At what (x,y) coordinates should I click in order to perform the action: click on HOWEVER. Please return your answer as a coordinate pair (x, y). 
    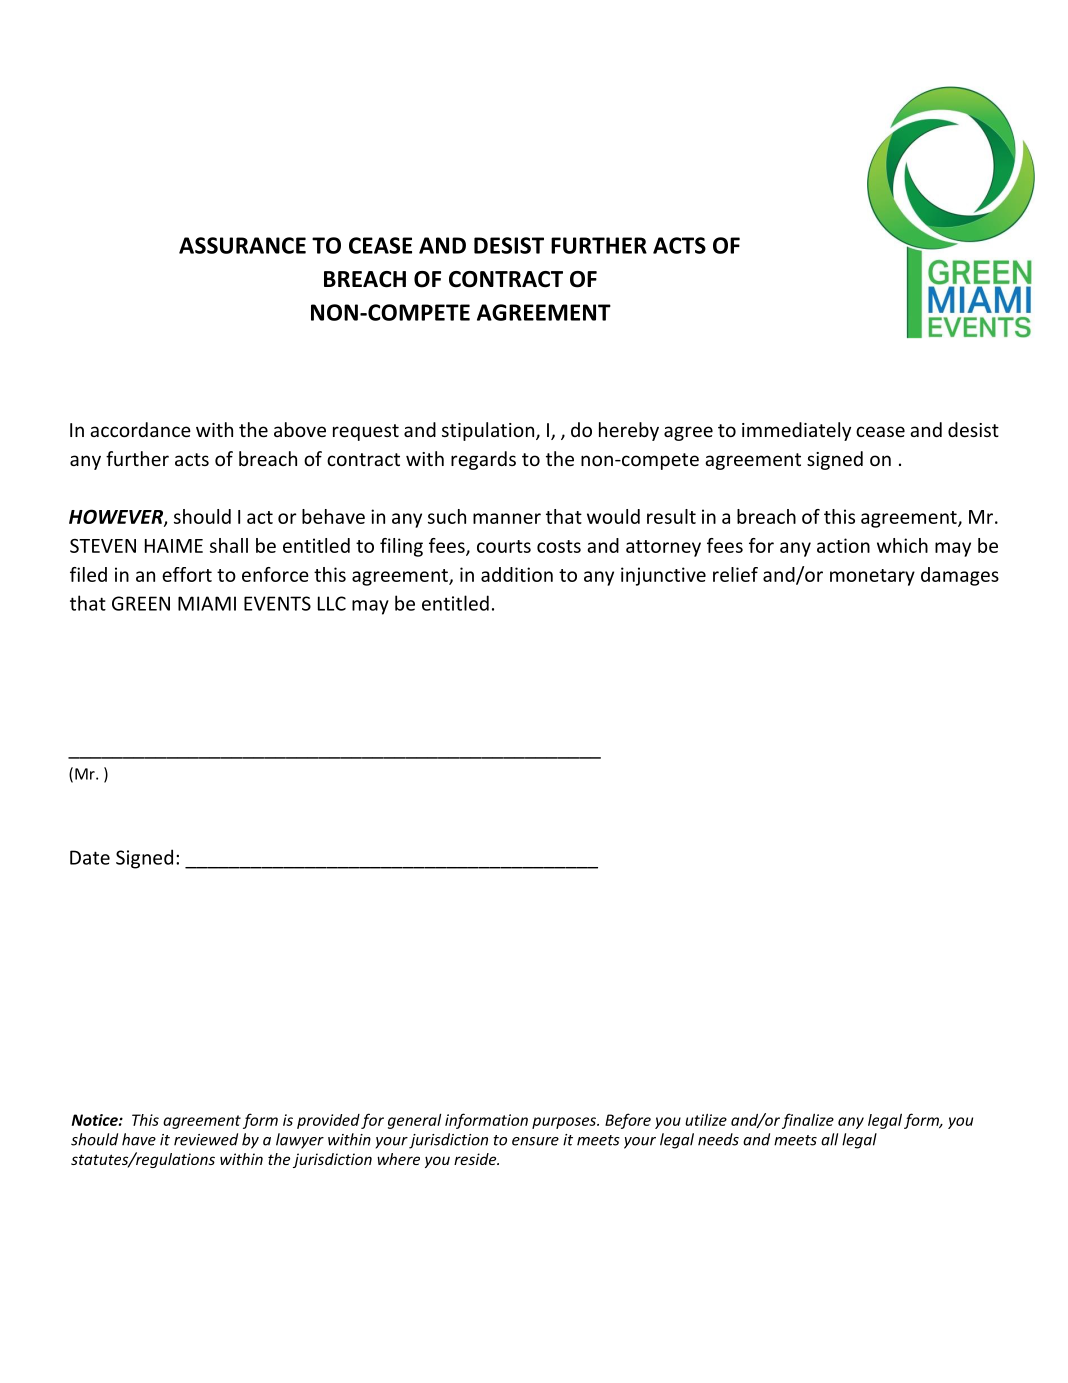
    Looking at the image, I should click on (117, 518).
